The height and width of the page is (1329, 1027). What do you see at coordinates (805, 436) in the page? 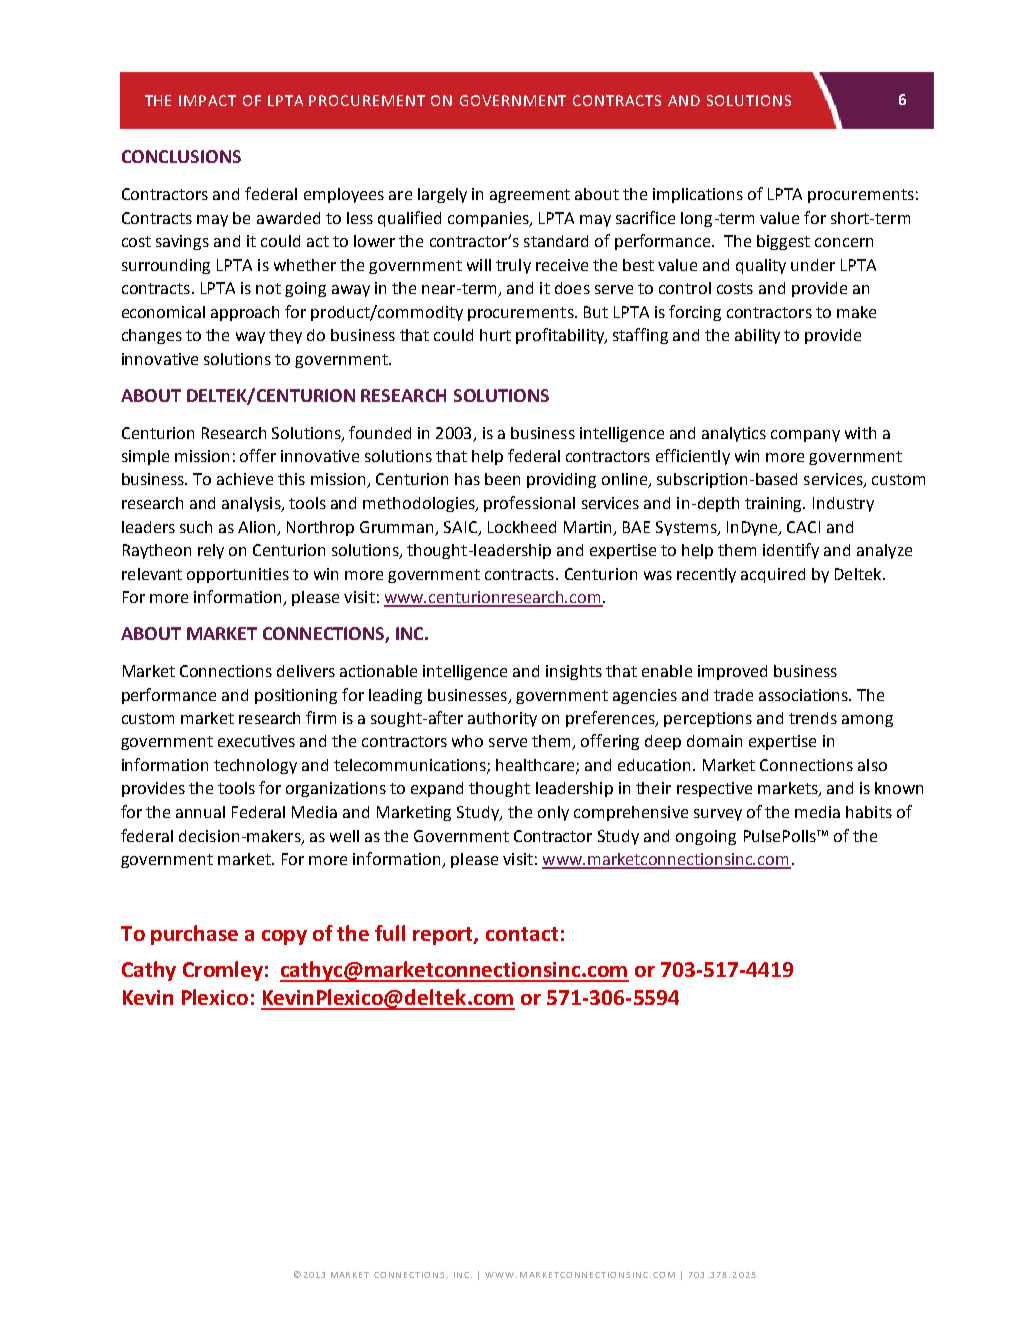
I see `company` at bounding box center [805, 436].
